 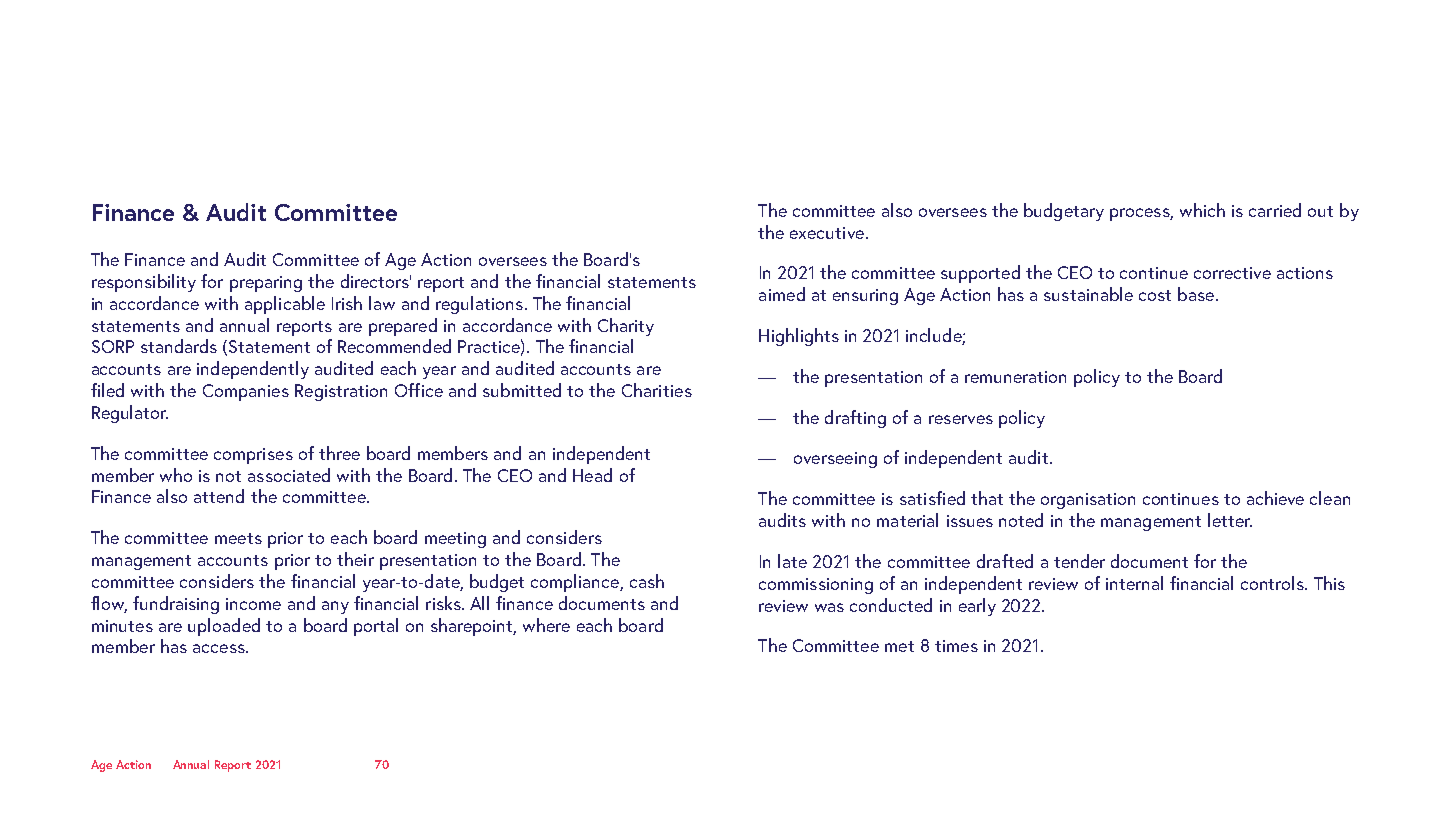 What do you see at coordinates (828, 233) in the page?
I see `executive` at bounding box center [828, 233].
